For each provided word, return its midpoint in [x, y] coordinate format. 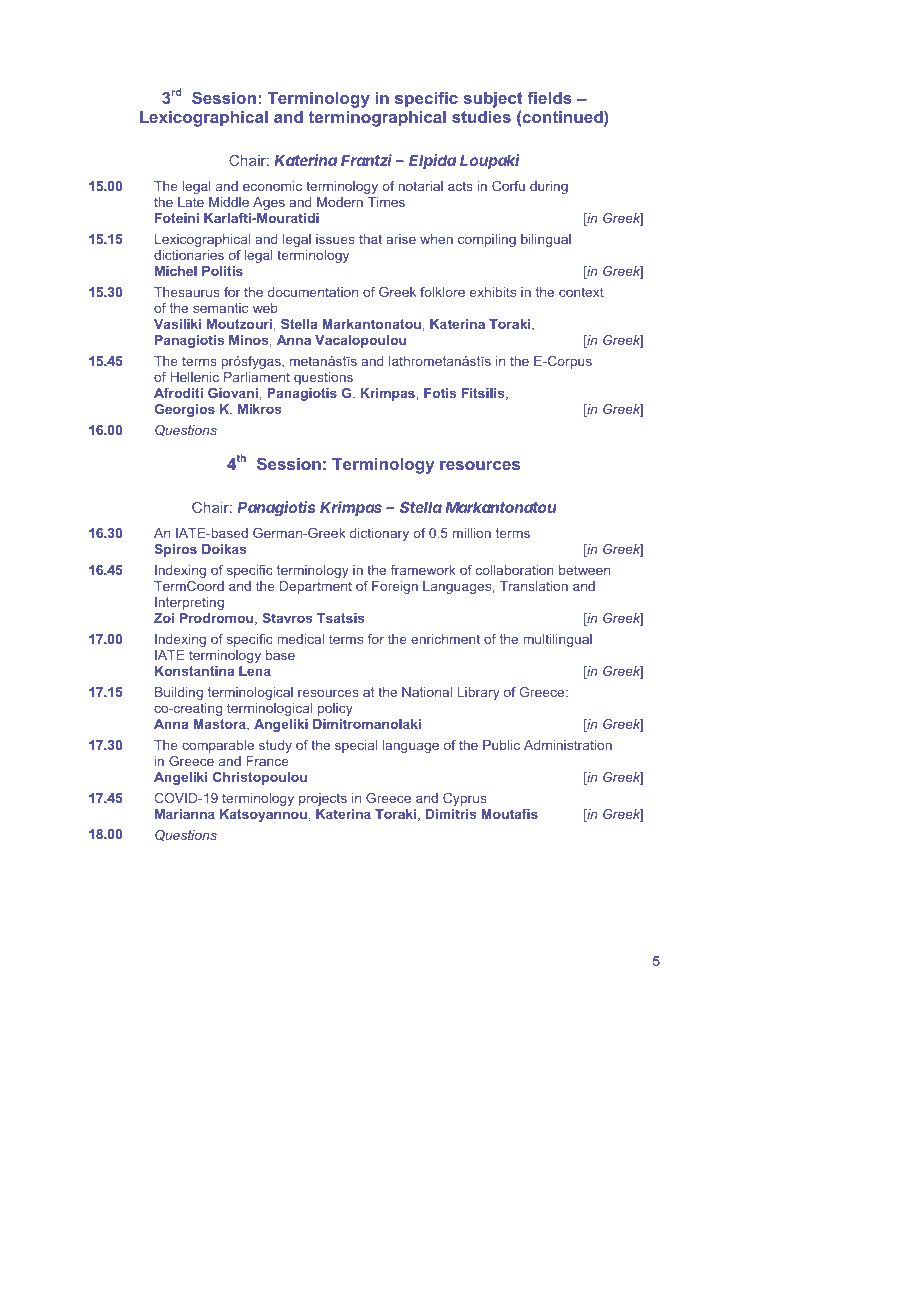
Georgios [185, 410]
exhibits [493, 292]
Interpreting [189, 603]
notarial [420, 186]
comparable [218, 746]
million [472, 533]
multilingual [557, 640]
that [370, 239]
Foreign [395, 587]
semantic [220, 308]
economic [272, 186]
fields [549, 97]
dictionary [379, 534]
